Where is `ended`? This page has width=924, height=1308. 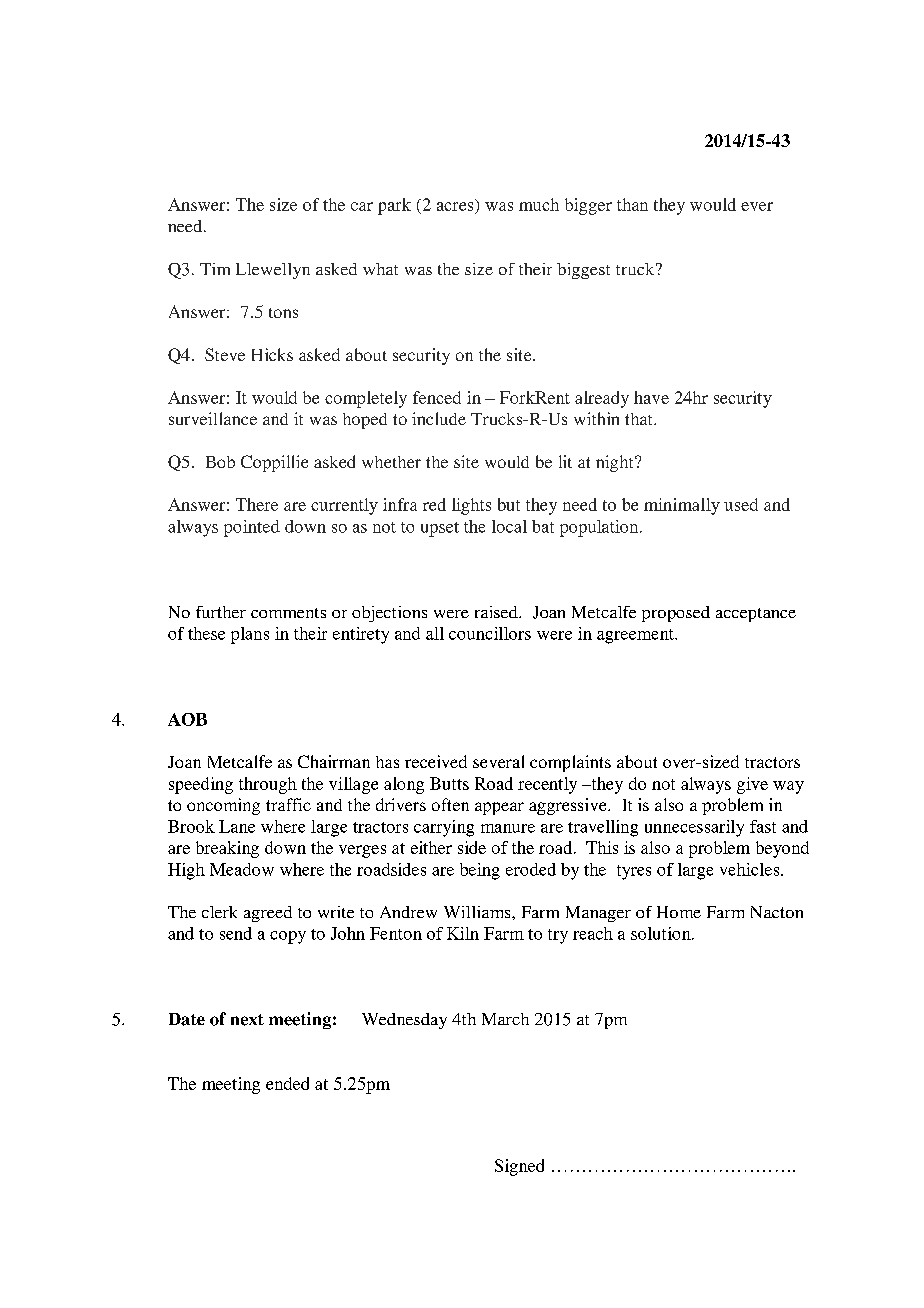
ended is located at coordinates (287, 1083).
